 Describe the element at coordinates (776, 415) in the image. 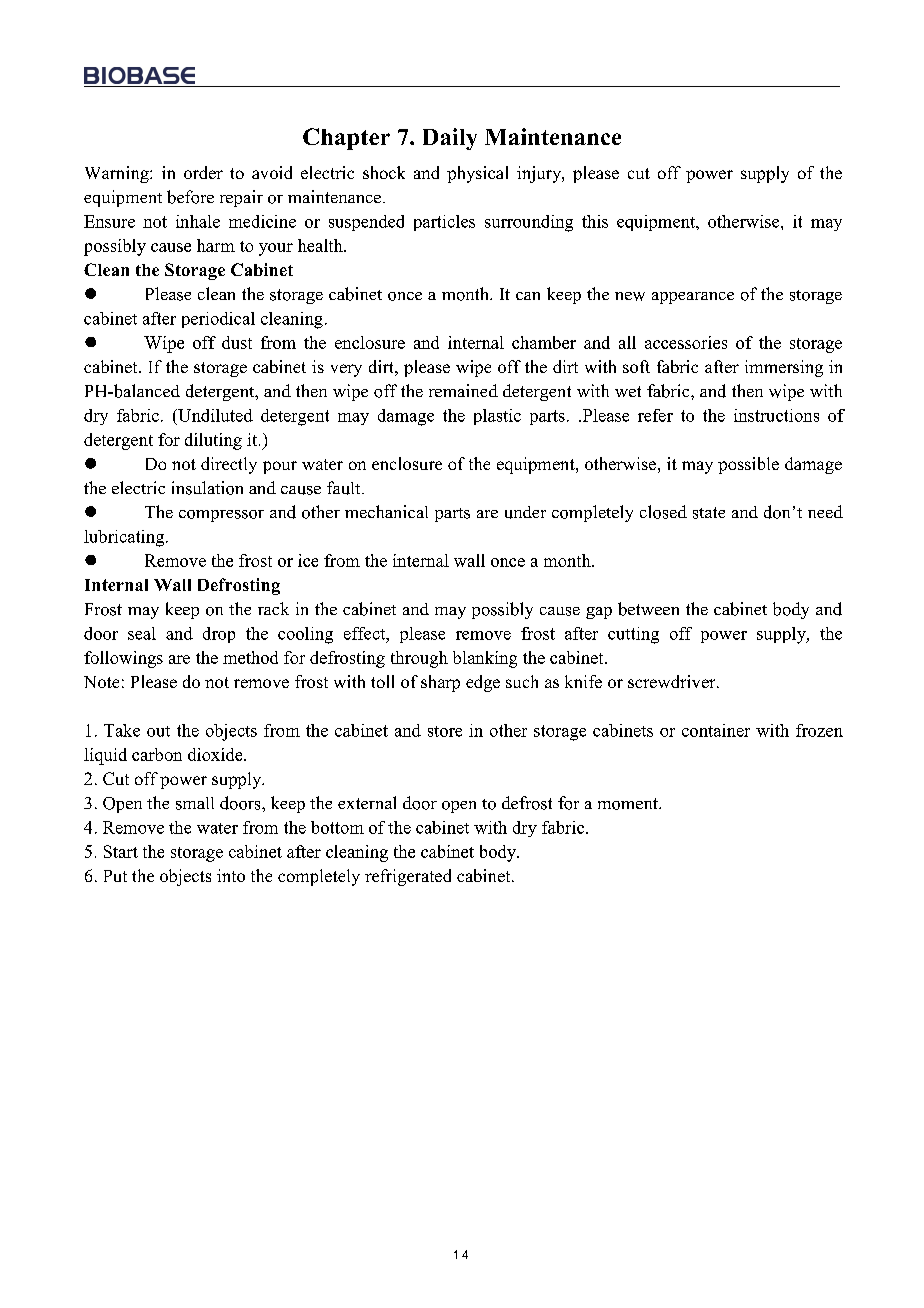

I see `instructions` at that location.
